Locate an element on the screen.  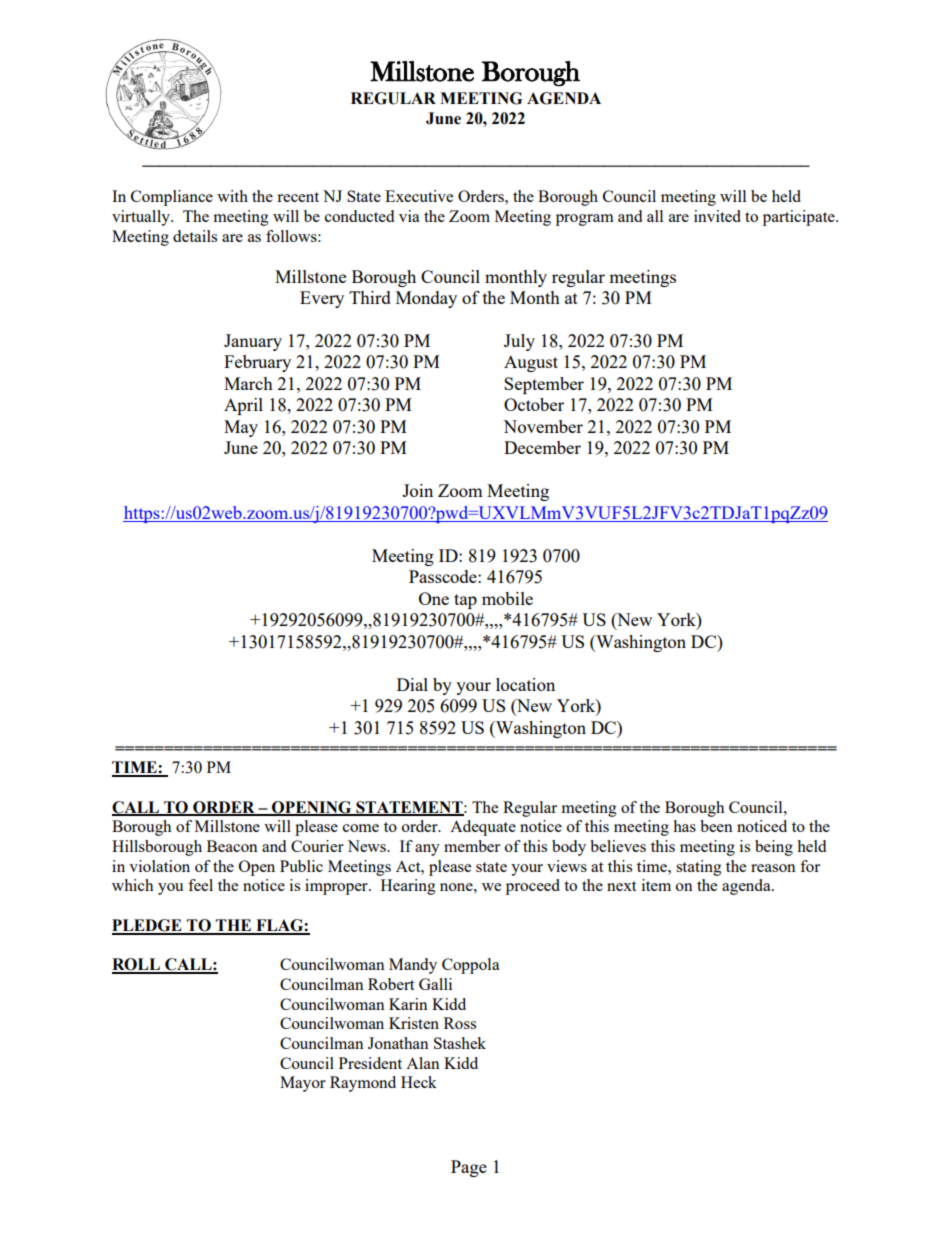
via is located at coordinates (409, 216).
